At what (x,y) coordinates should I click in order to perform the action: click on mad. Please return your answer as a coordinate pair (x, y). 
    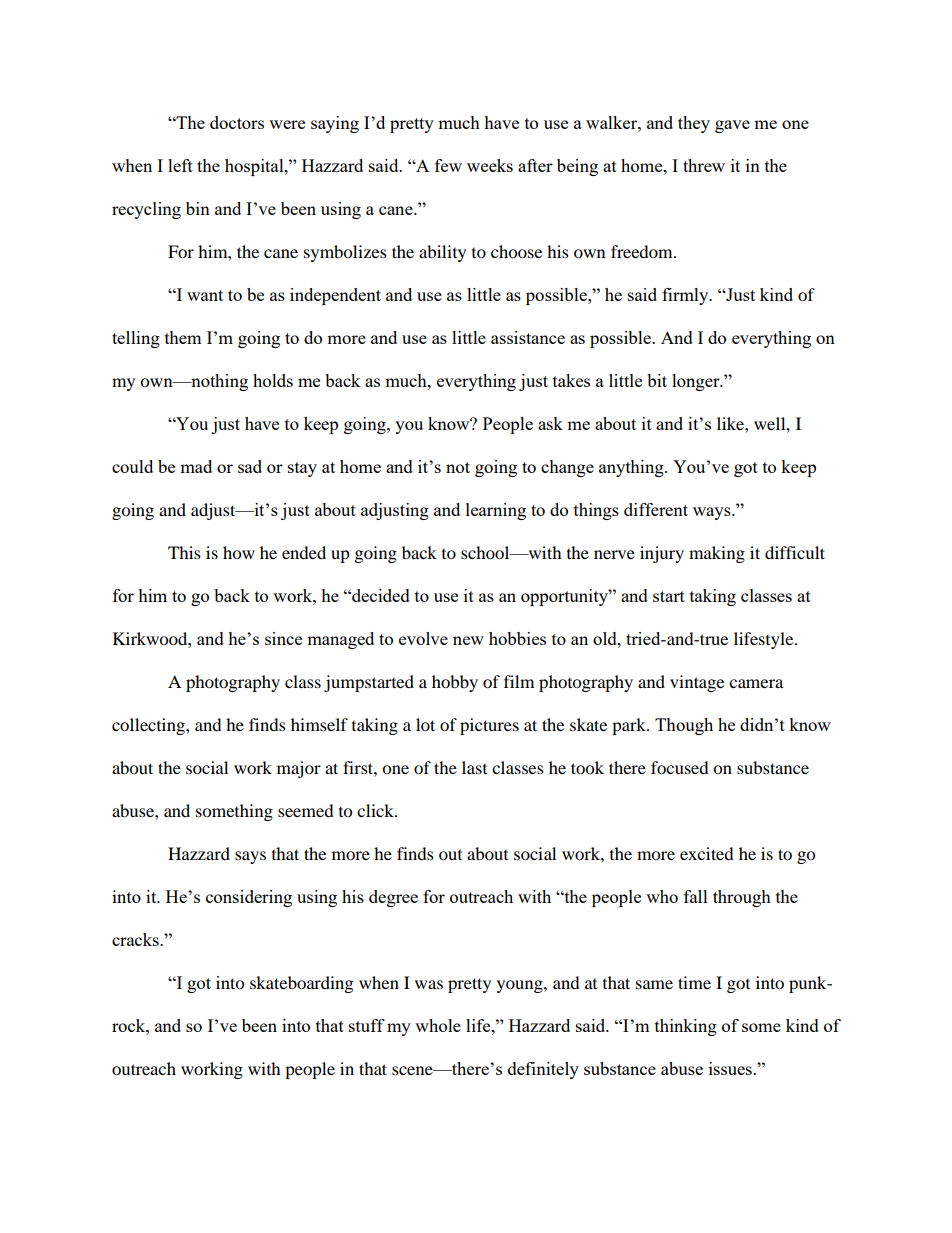
    Looking at the image, I should click on (196, 466).
